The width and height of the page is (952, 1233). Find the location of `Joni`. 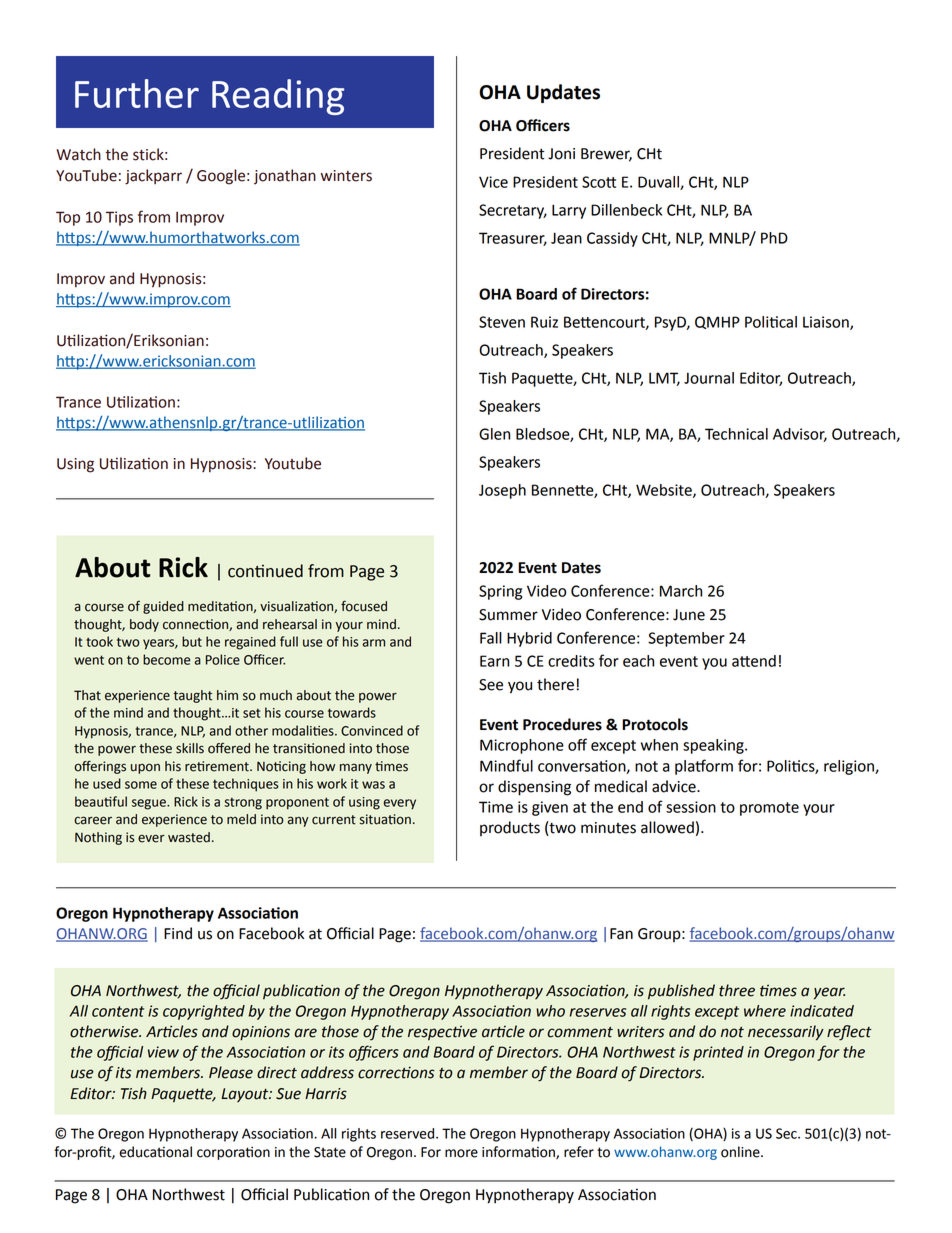

Joni is located at coordinates (561, 154).
